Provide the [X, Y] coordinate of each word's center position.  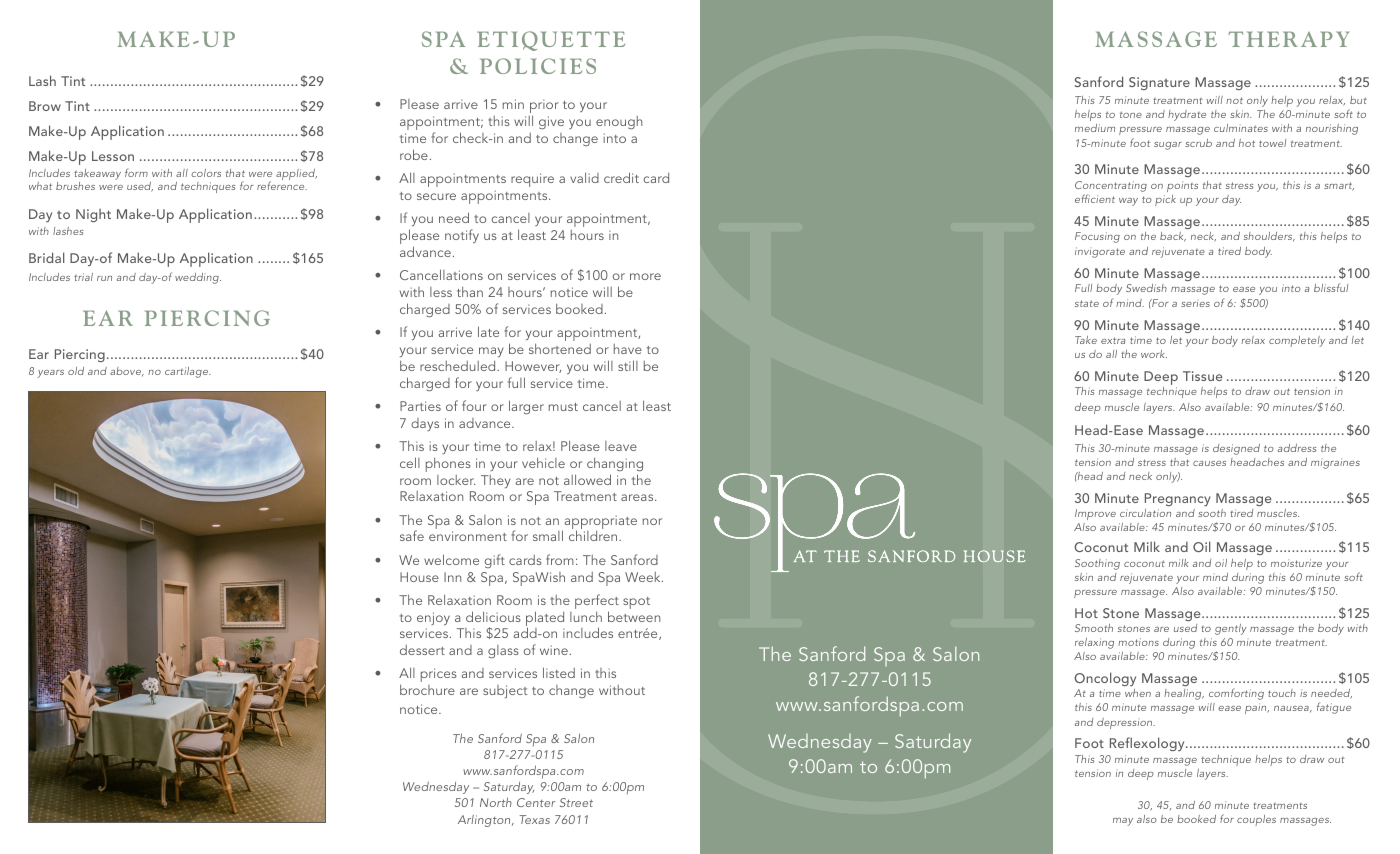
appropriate [599, 523]
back [1173, 237]
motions [1138, 642]
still [628, 365]
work [1154, 354]
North [496, 802]
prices [439, 675]
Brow [45, 106]
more [645, 276]
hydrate [1187, 115]
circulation [1145, 513]
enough [619, 122]
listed [559, 672]
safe [412, 535]
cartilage [188, 372]
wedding [198, 278]
